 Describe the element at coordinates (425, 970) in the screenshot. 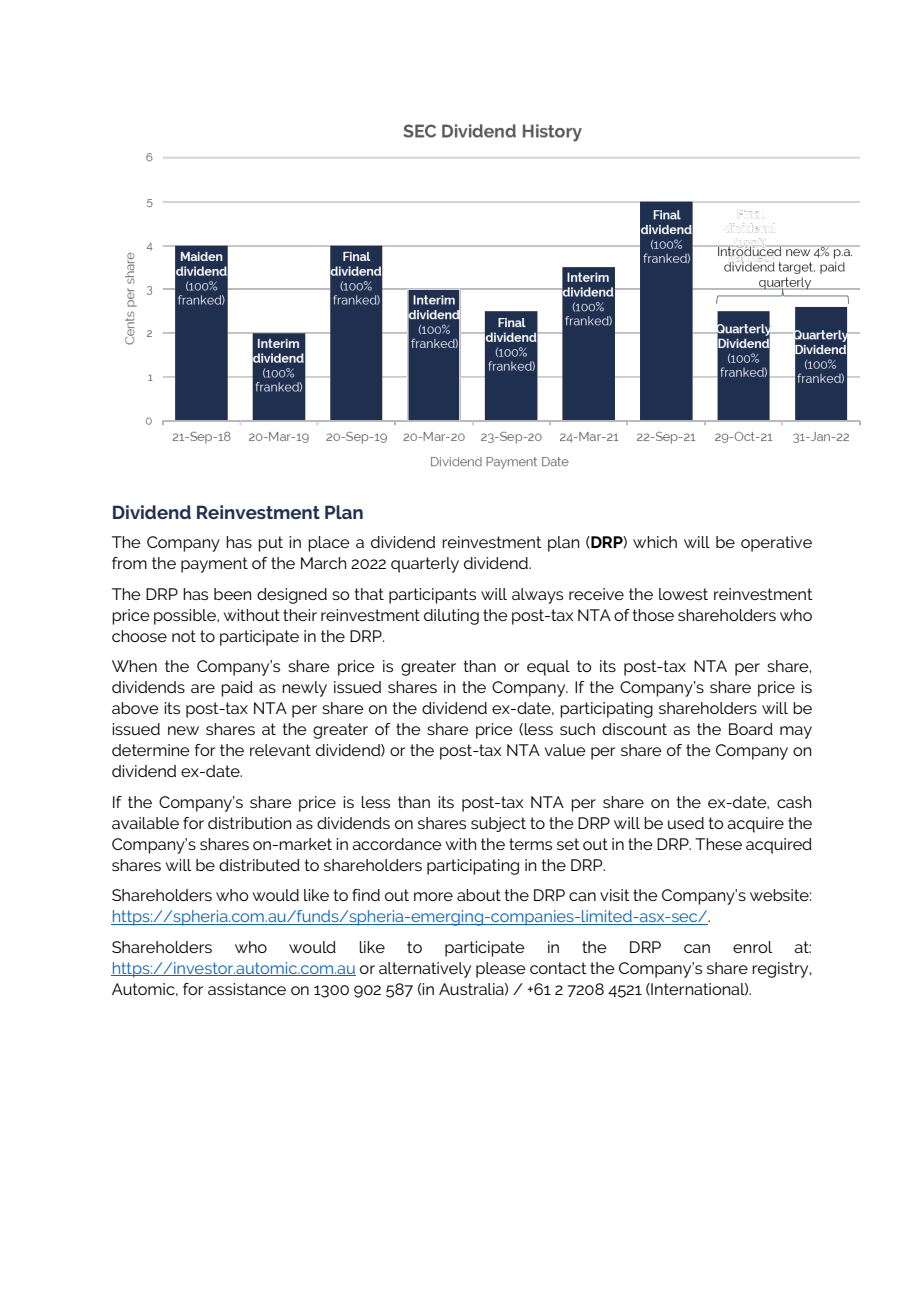

I see `alternatively` at that location.
